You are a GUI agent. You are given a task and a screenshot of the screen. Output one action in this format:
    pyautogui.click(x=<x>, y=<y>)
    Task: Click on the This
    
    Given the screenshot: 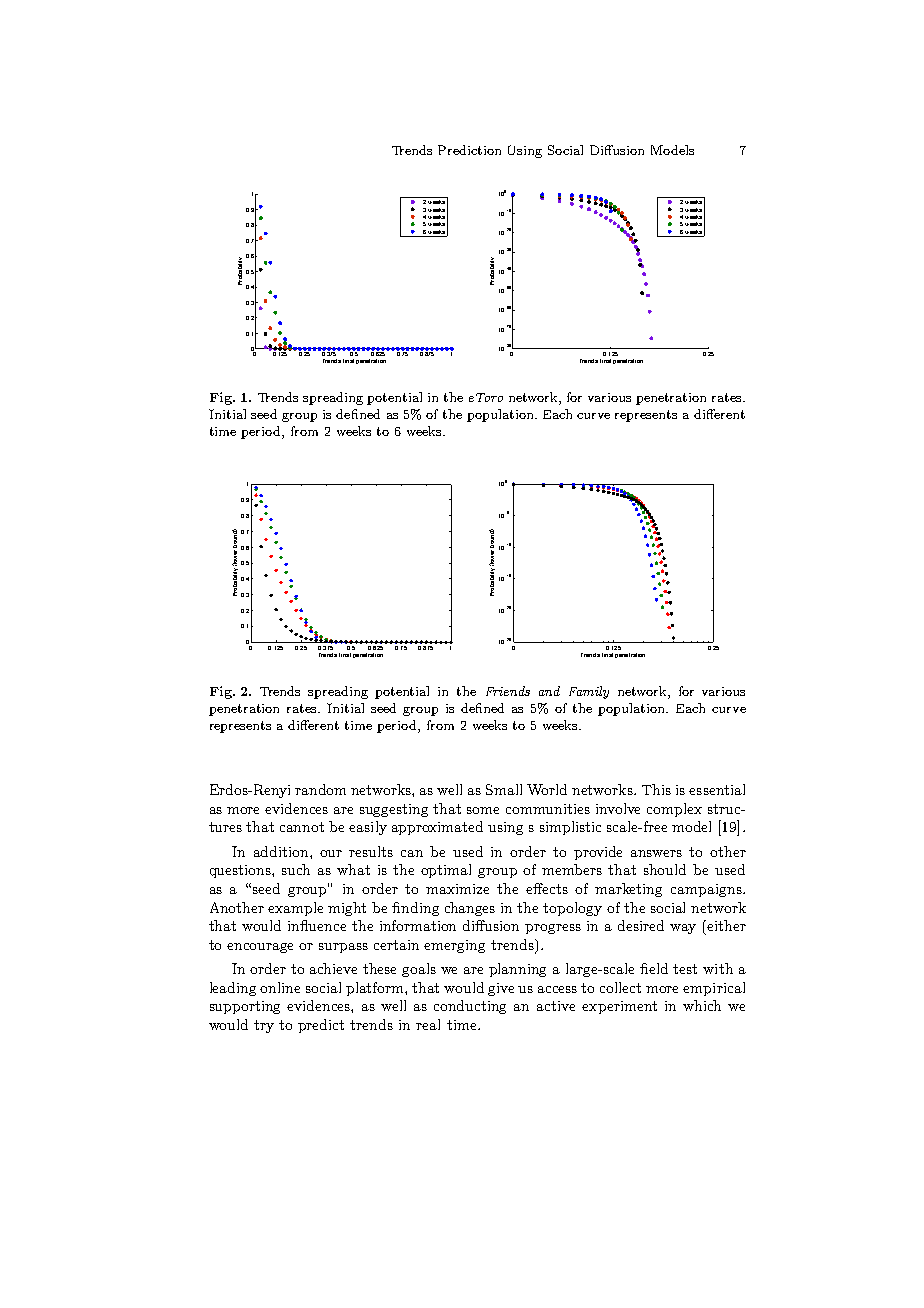 What is the action you would take?
    pyautogui.click(x=656, y=789)
